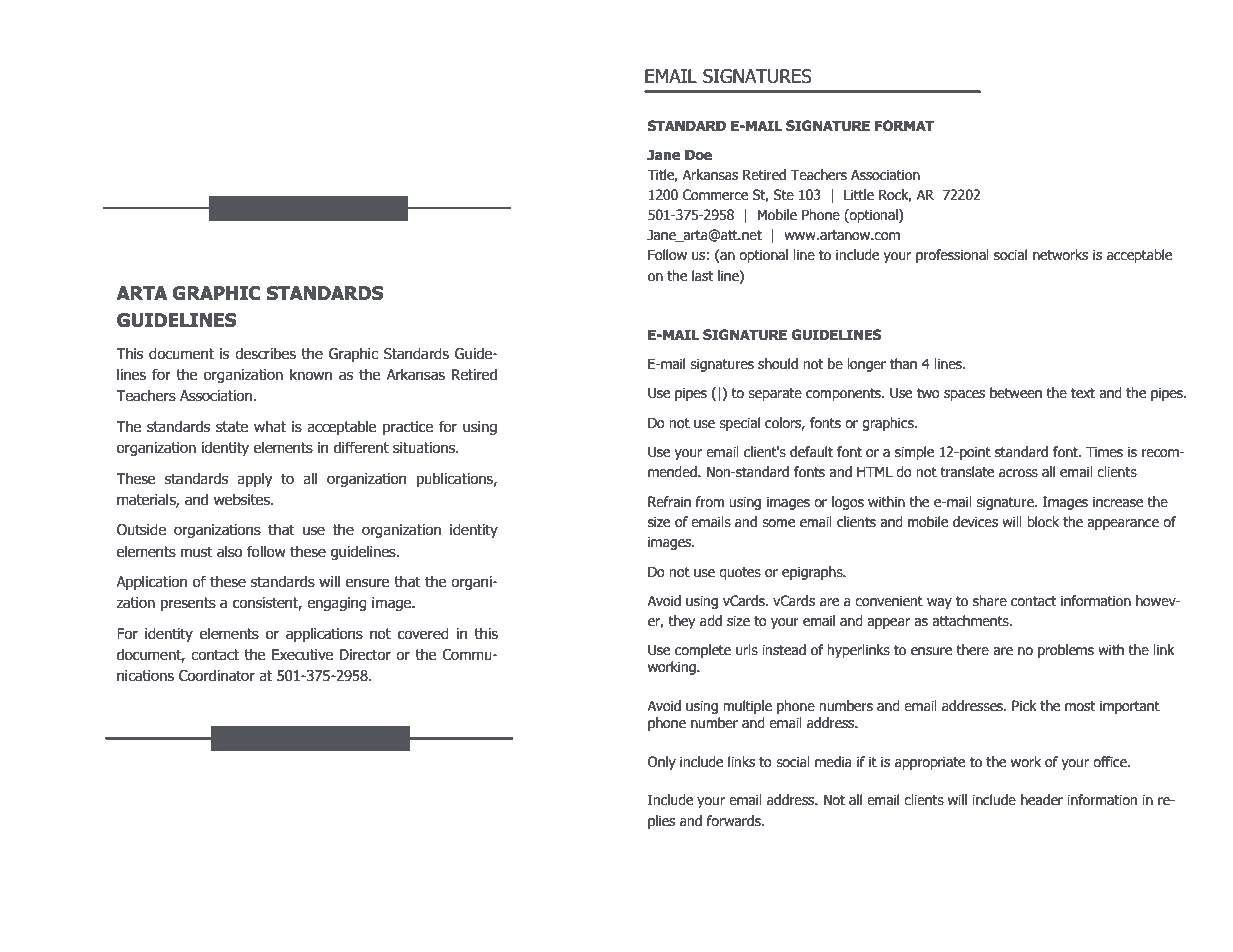  Describe the element at coordinates (698, 155) in the screenshot. I see `Doe` at that location.
